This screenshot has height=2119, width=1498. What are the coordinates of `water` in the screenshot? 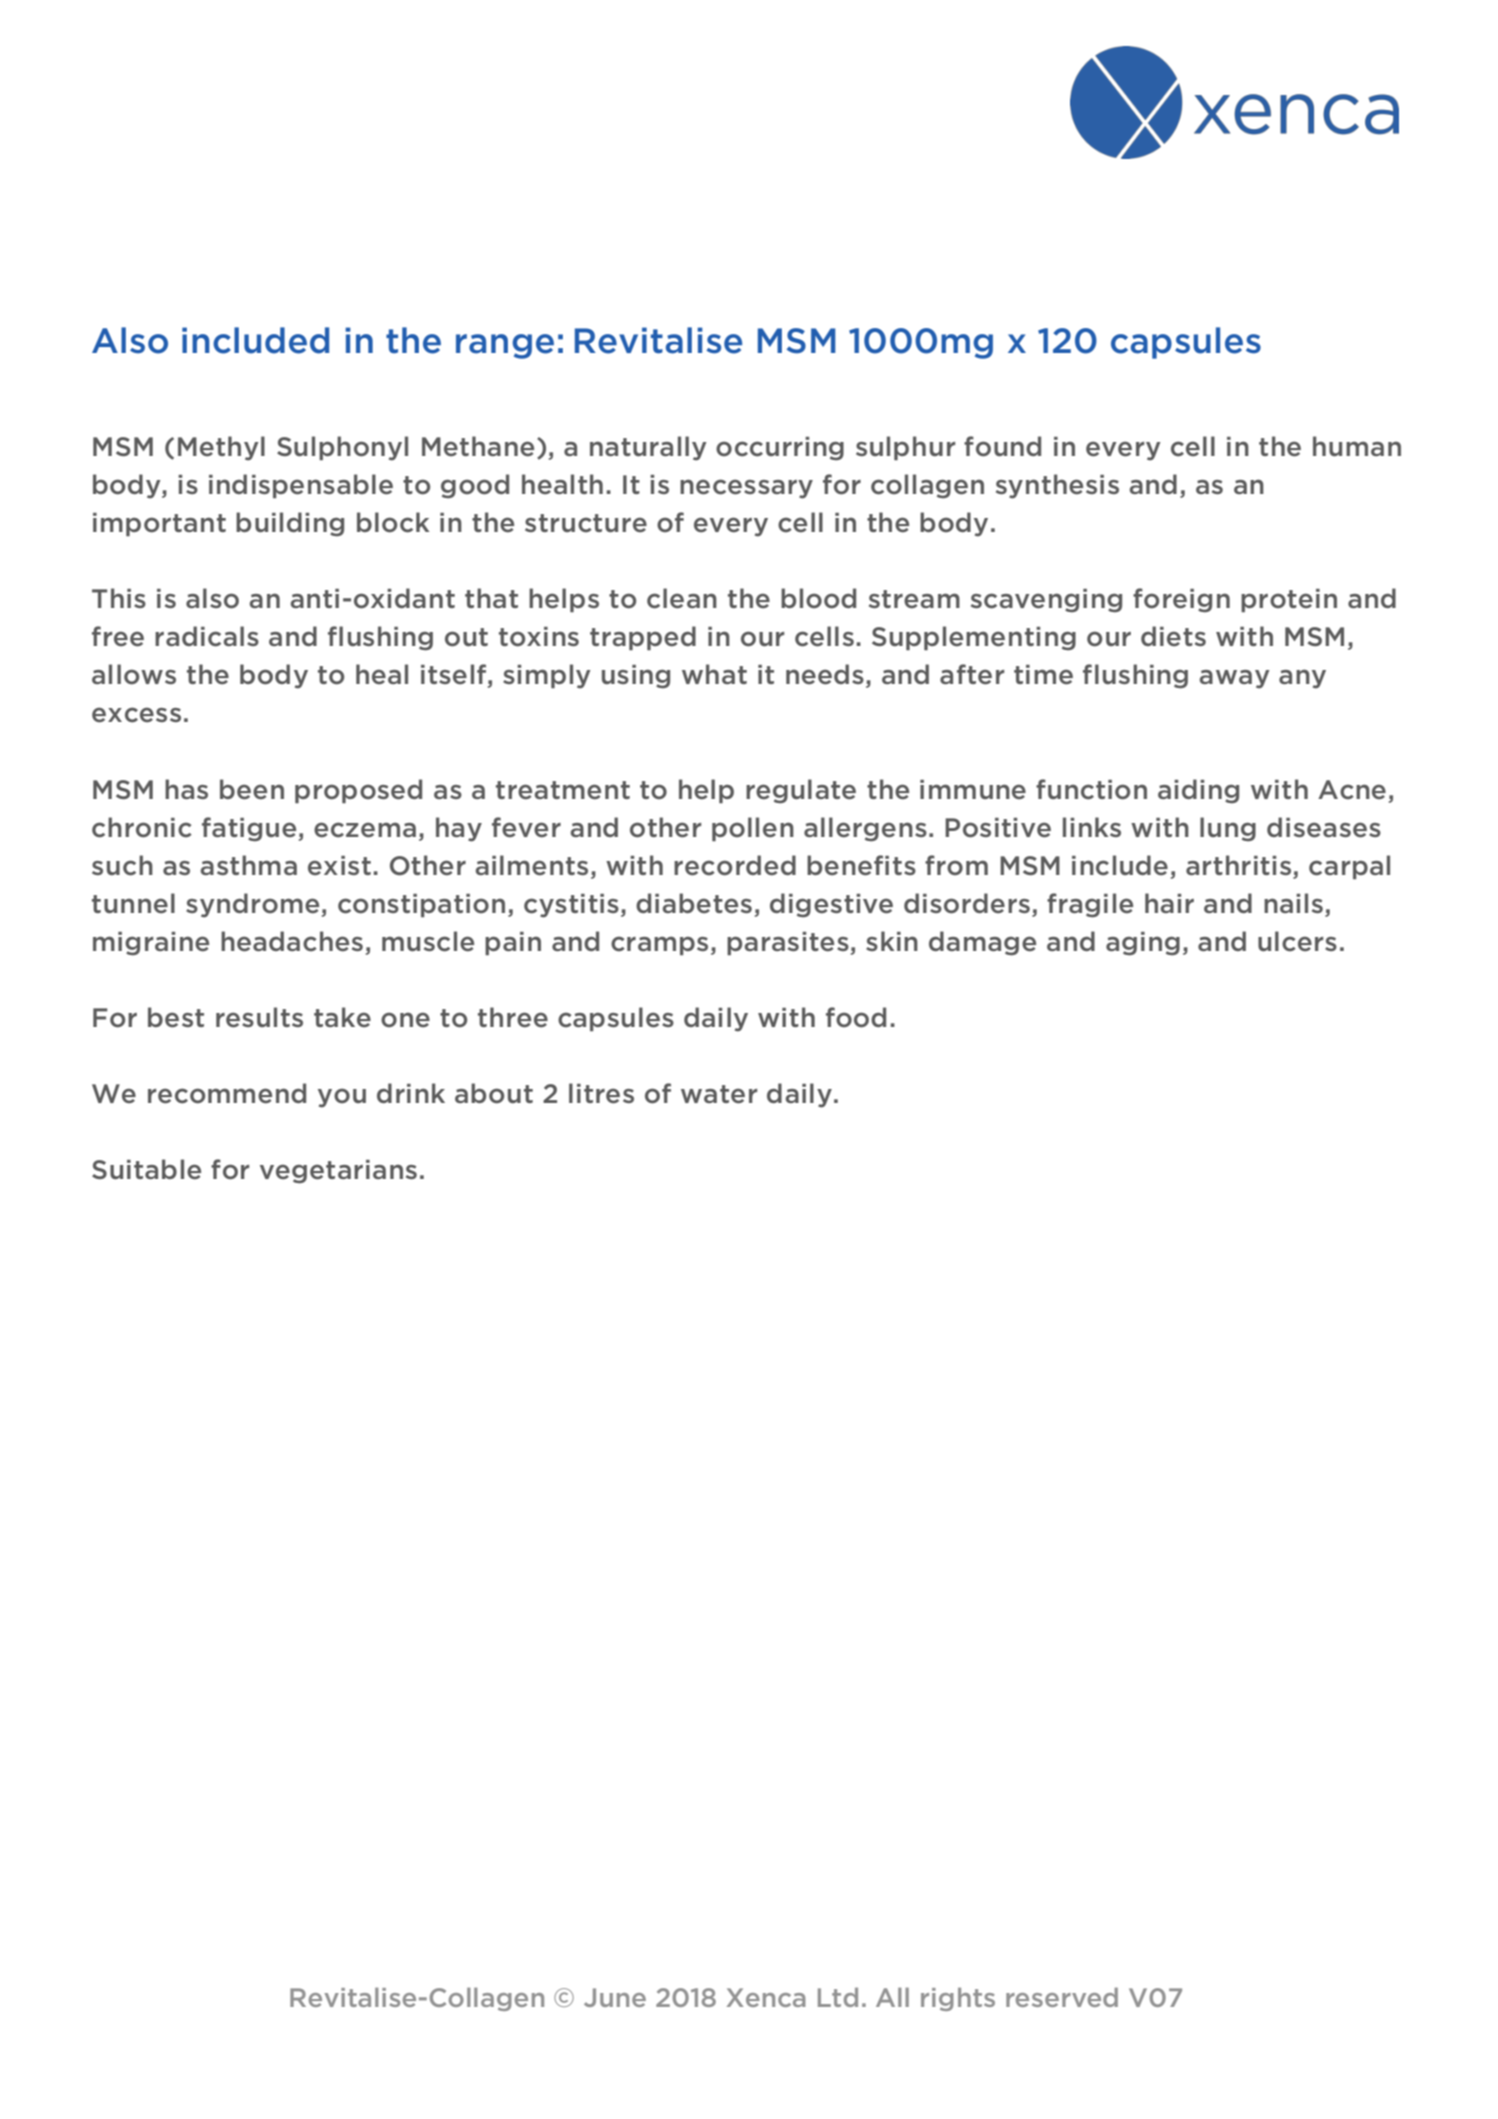 It's located at (719, 1094).
